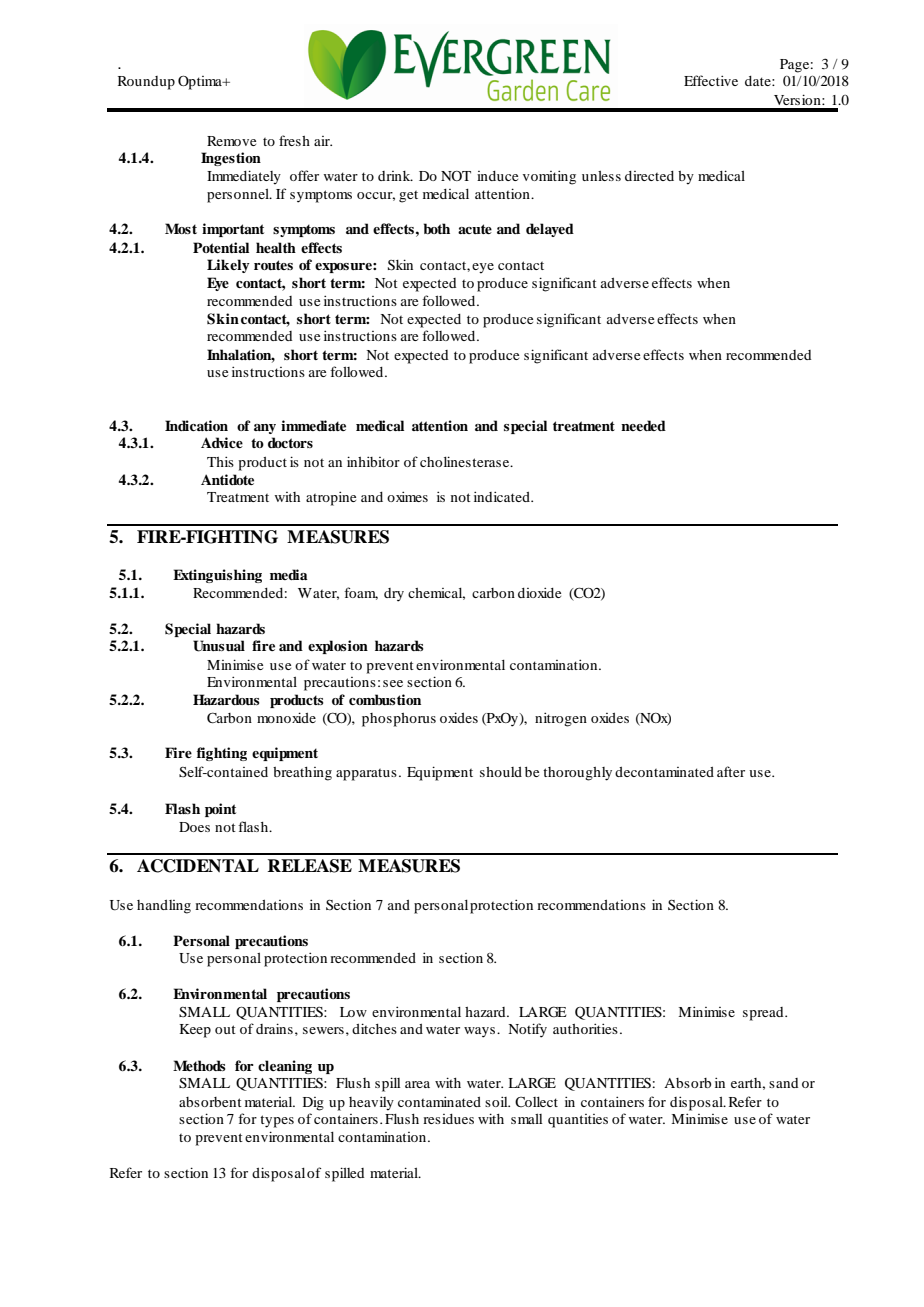 This screenshot has height=1307, width=924. I want to click on Remove, so click(231, 141).
